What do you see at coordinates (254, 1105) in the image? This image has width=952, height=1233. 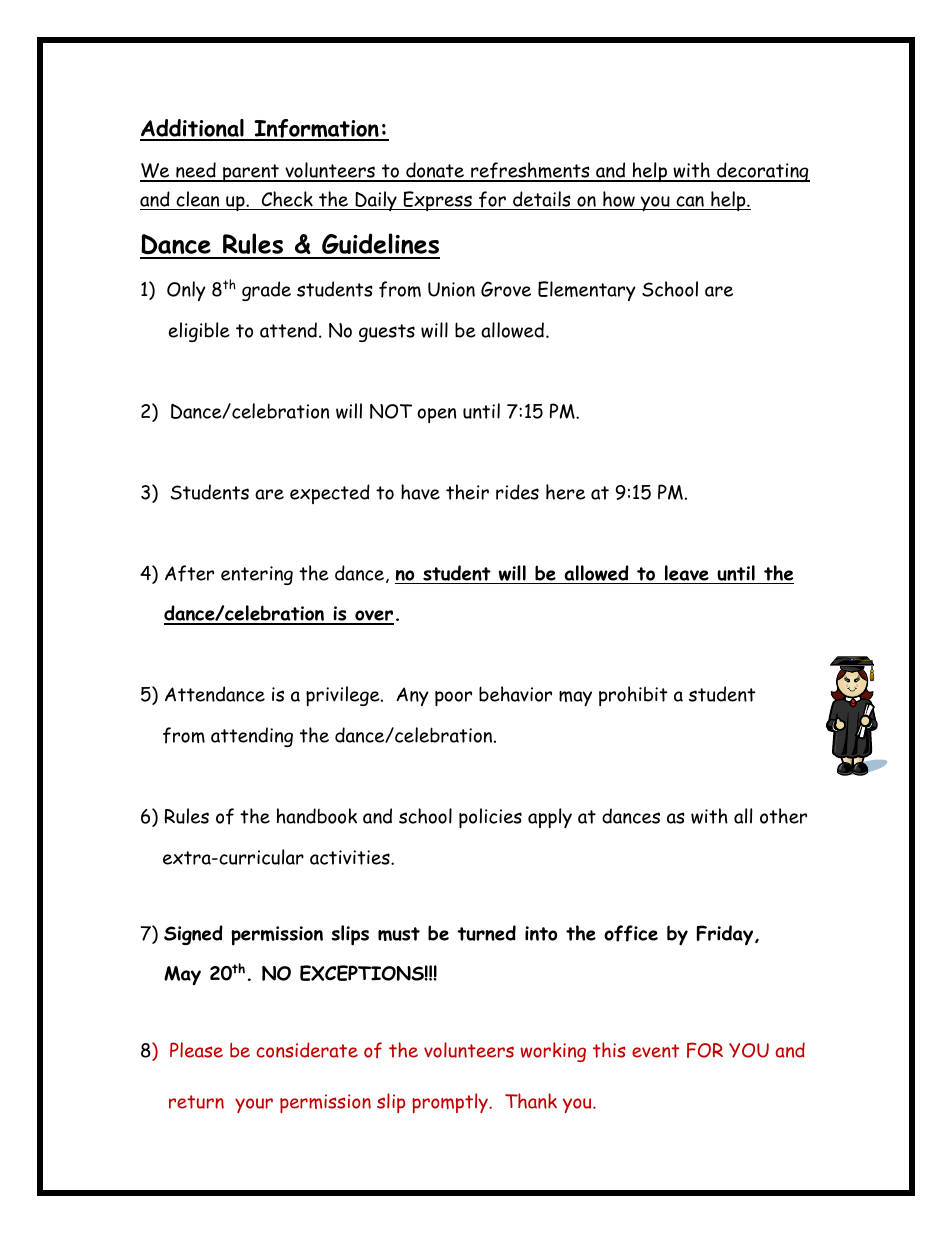 I see `your` at bounding box center [254, 1105].
